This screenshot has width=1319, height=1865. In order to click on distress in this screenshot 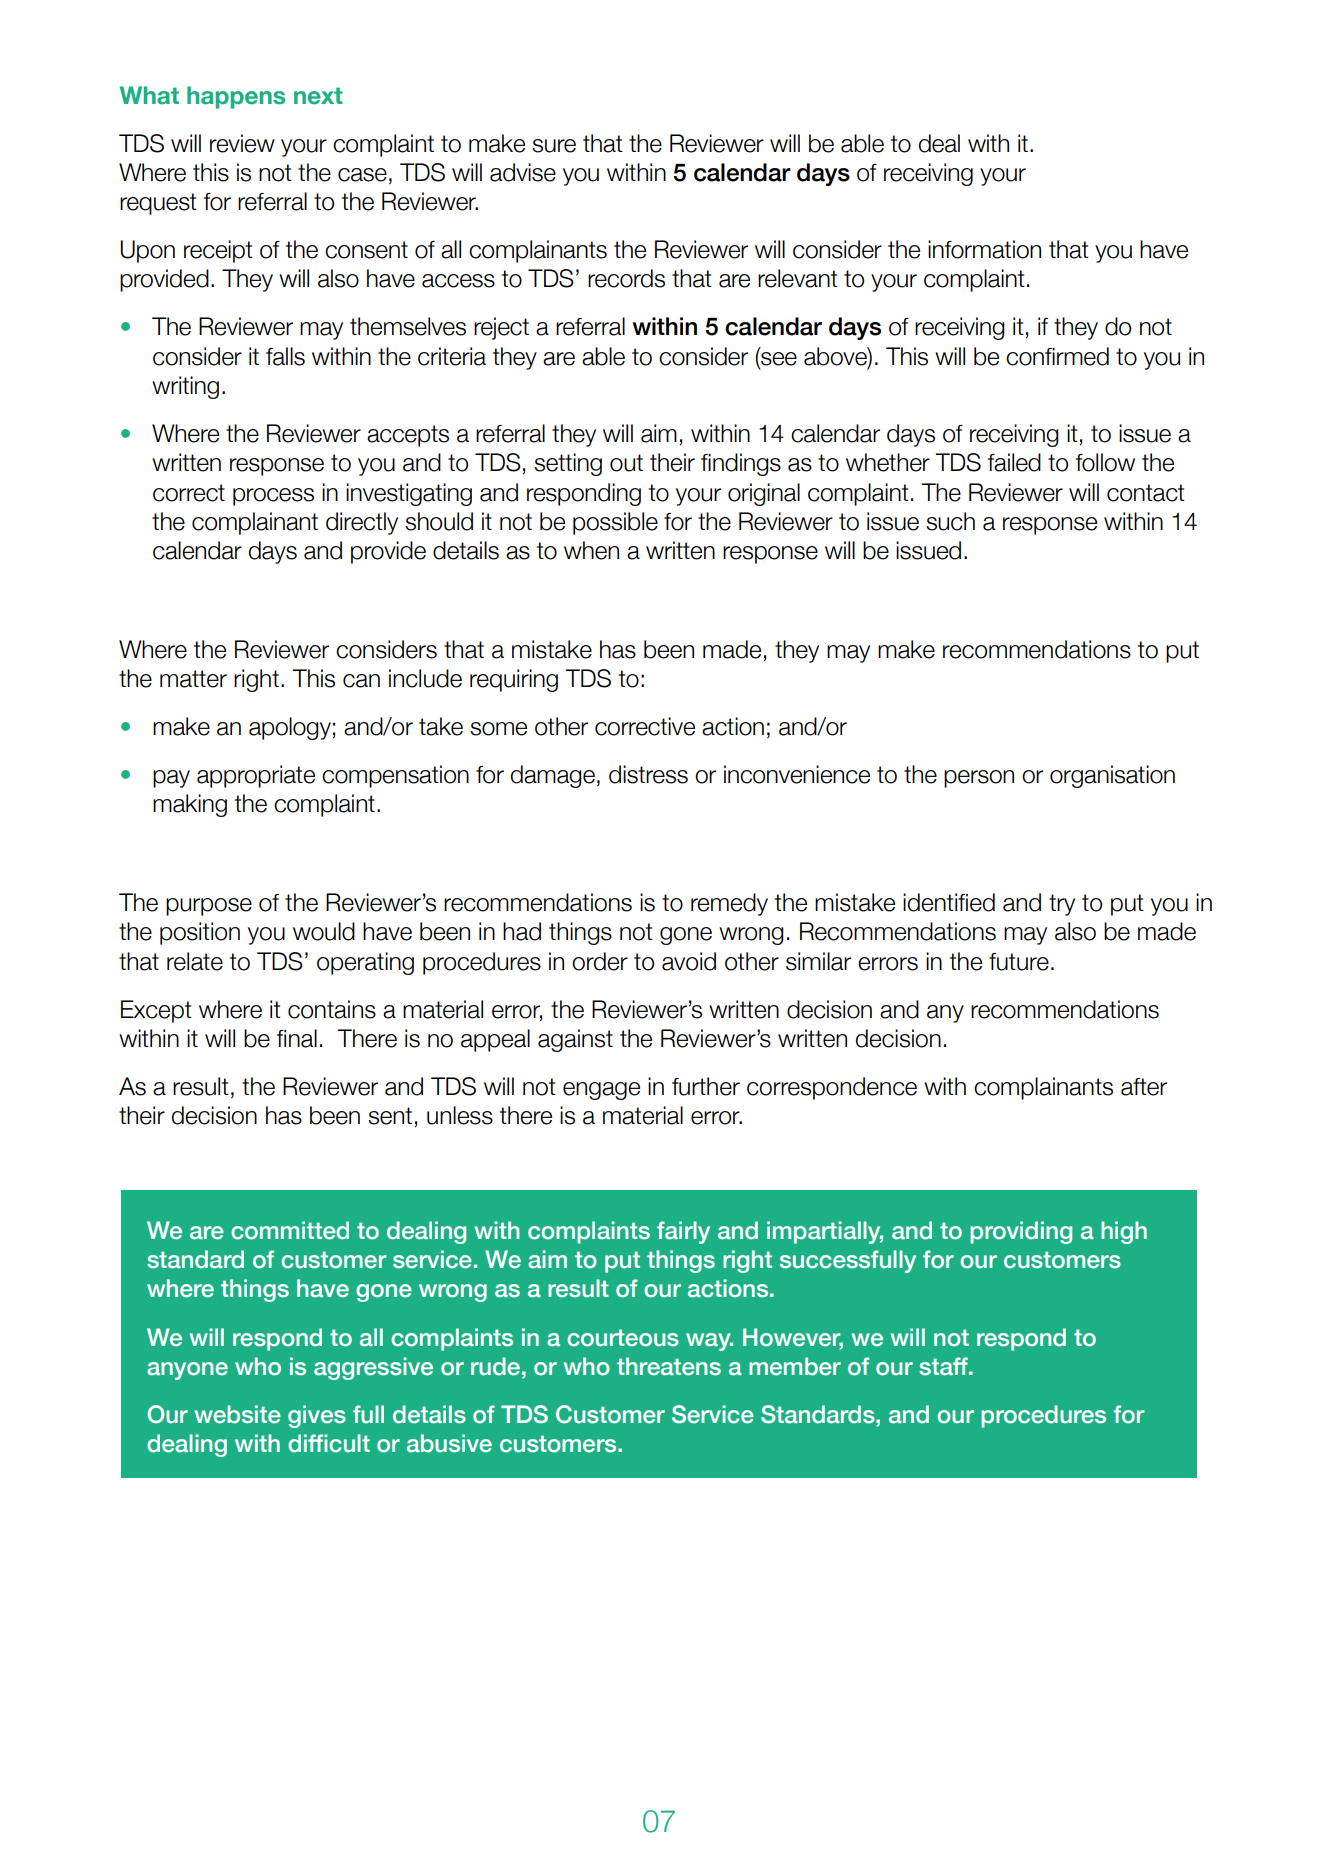, I will do `click(648, 774)`.
